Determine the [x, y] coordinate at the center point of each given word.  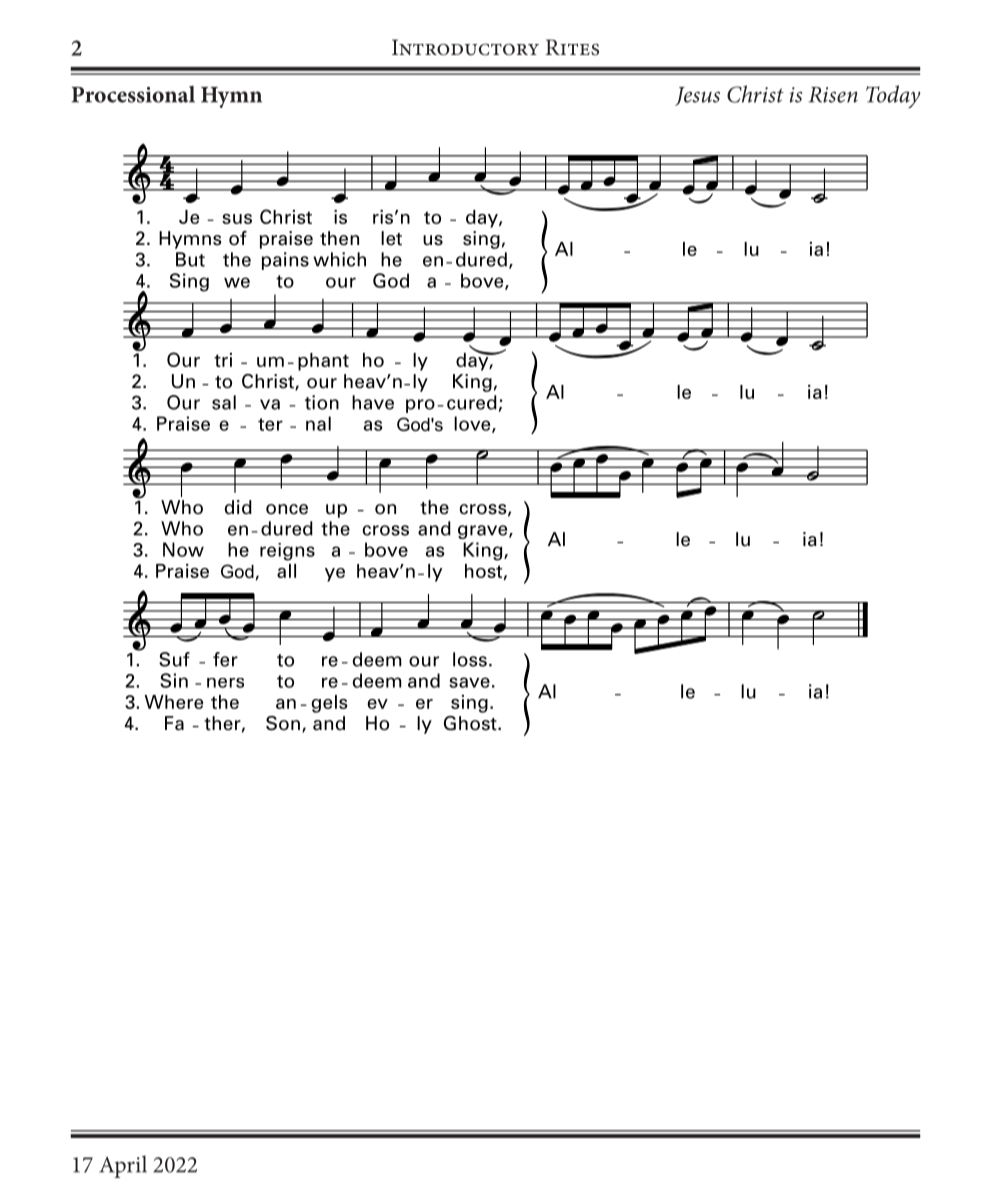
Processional [133, 94]
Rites [572, 47]
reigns [287, 552]
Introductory [465, 47]
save [469, 682]
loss [470, 659]
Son [283, 723]
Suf [174, 659]
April [123, 1166]
